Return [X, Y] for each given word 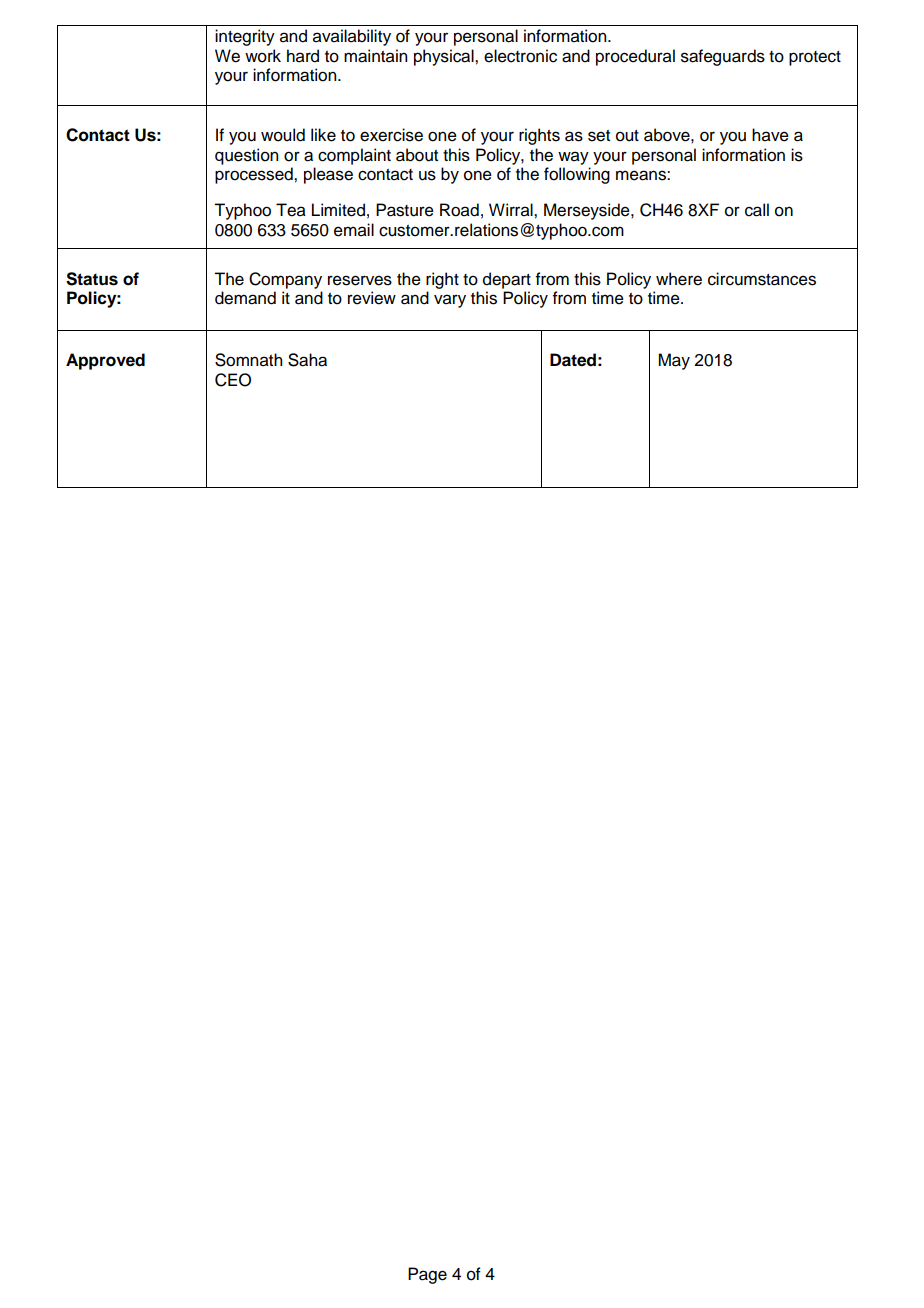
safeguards [723, 57]
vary [450, 301]
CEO [233, 380]
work [263, 56]
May [674, 361]
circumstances [762, 279]
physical [445, 57]
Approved [105, 361]
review [372, 298]
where [679, 279]
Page [427, 1275]
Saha [307, 360]
